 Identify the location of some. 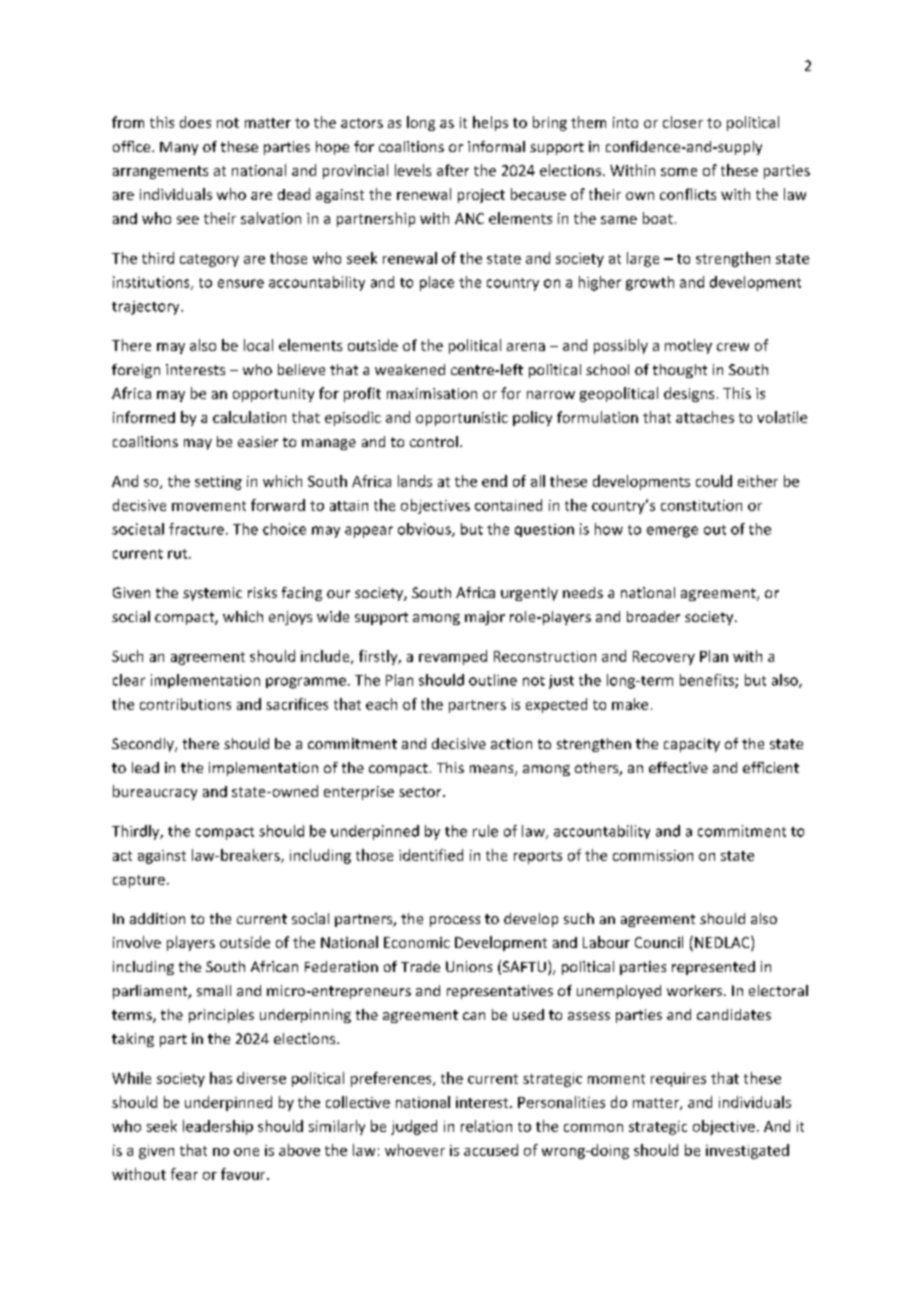
(679, 172).
